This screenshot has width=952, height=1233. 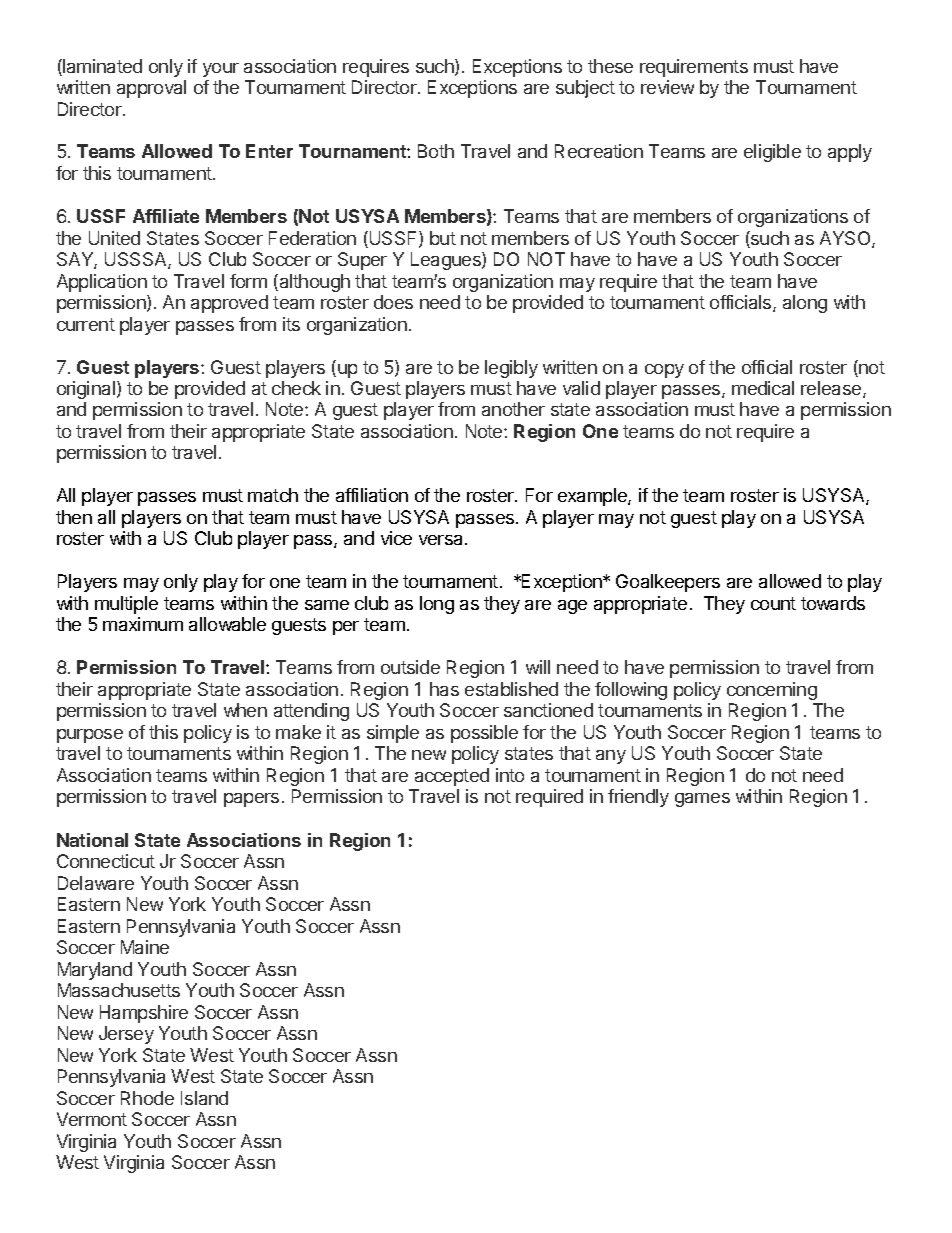 I want to click on Both, so click(x=436, y=151).
